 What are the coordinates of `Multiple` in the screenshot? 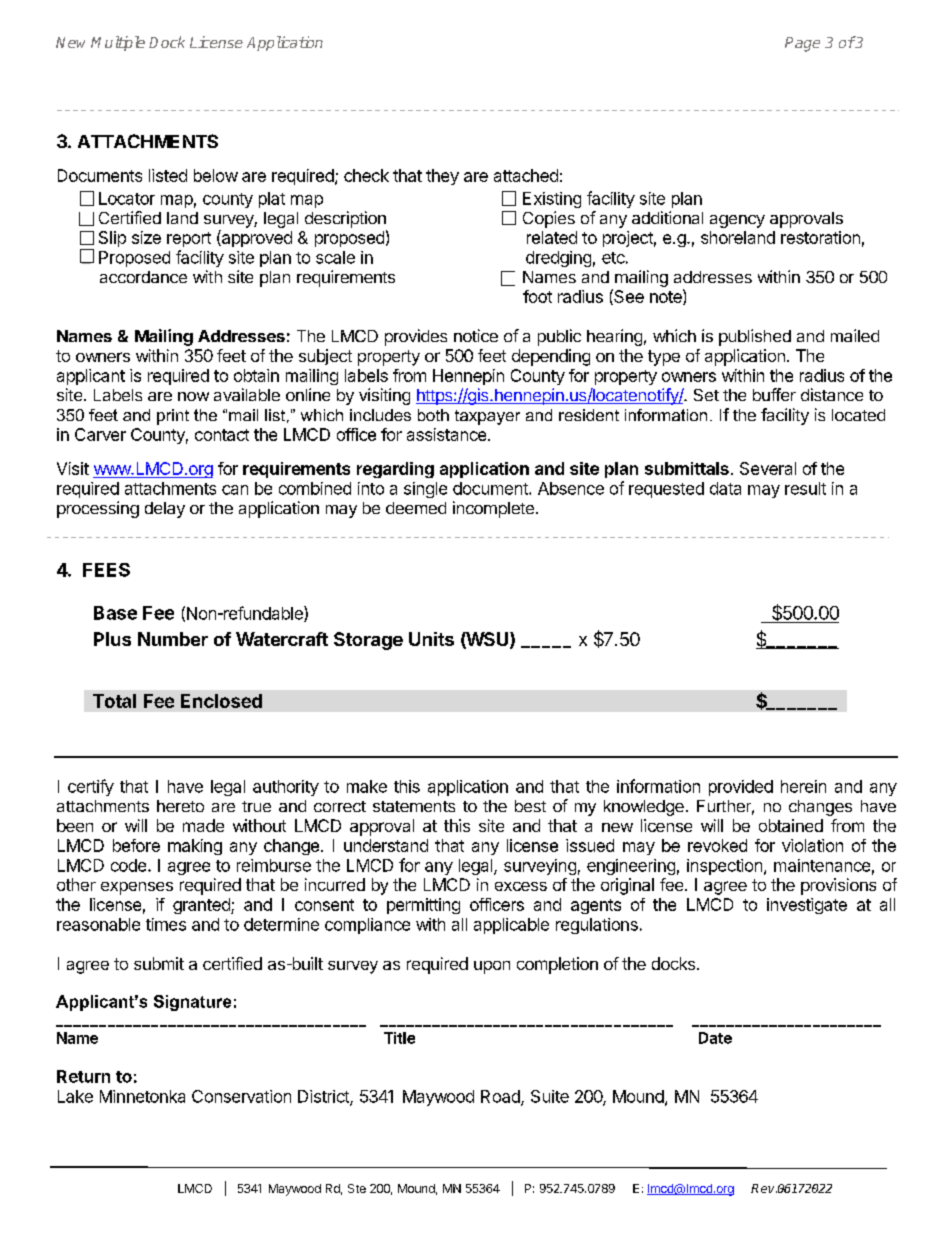 It's located at (118, 43).
